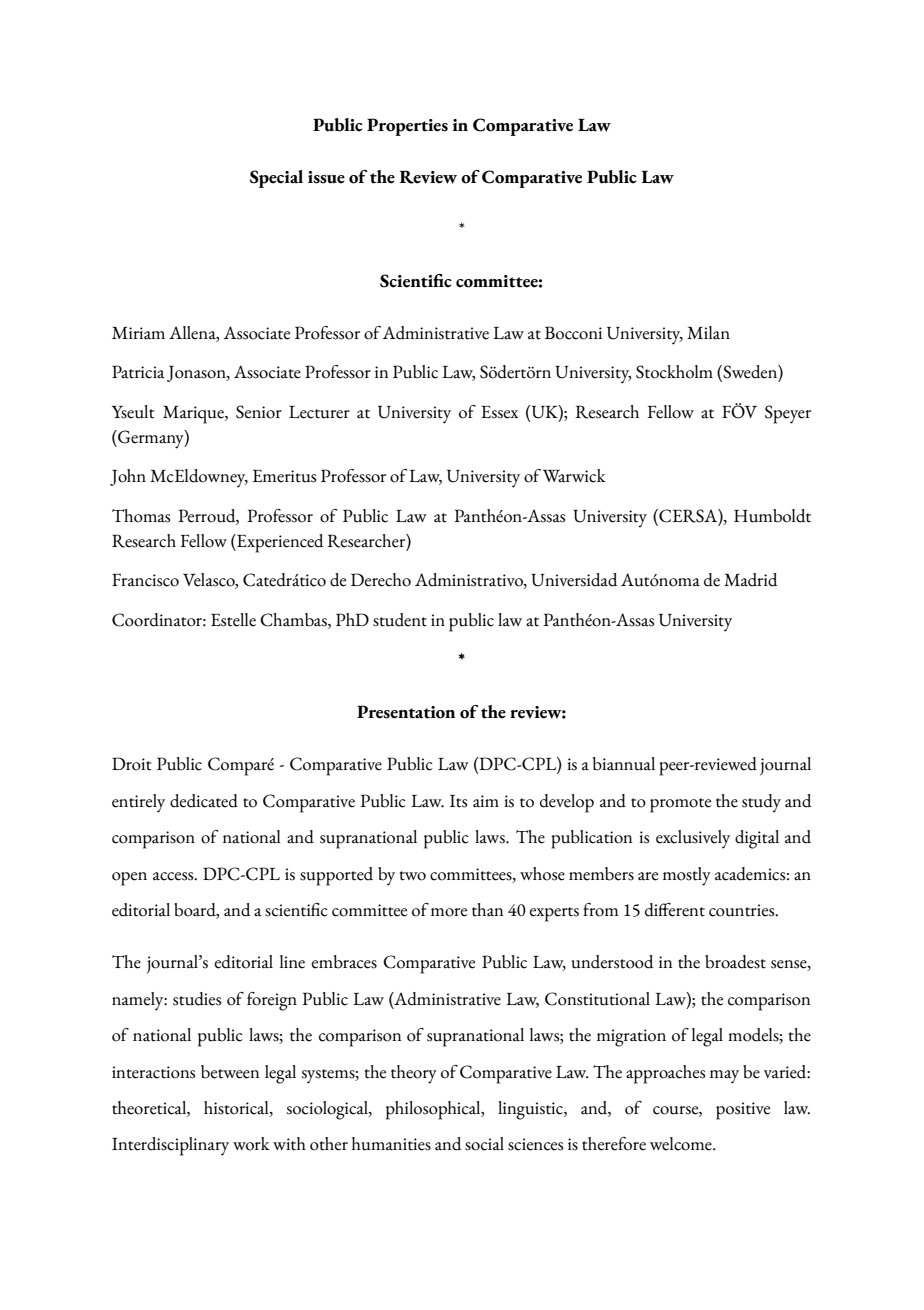 The width and height of the page is (924, 1310). What do you see at coordinates (751, 580) in the page?
I see `Madrid` at bounding box center [751, 580].
